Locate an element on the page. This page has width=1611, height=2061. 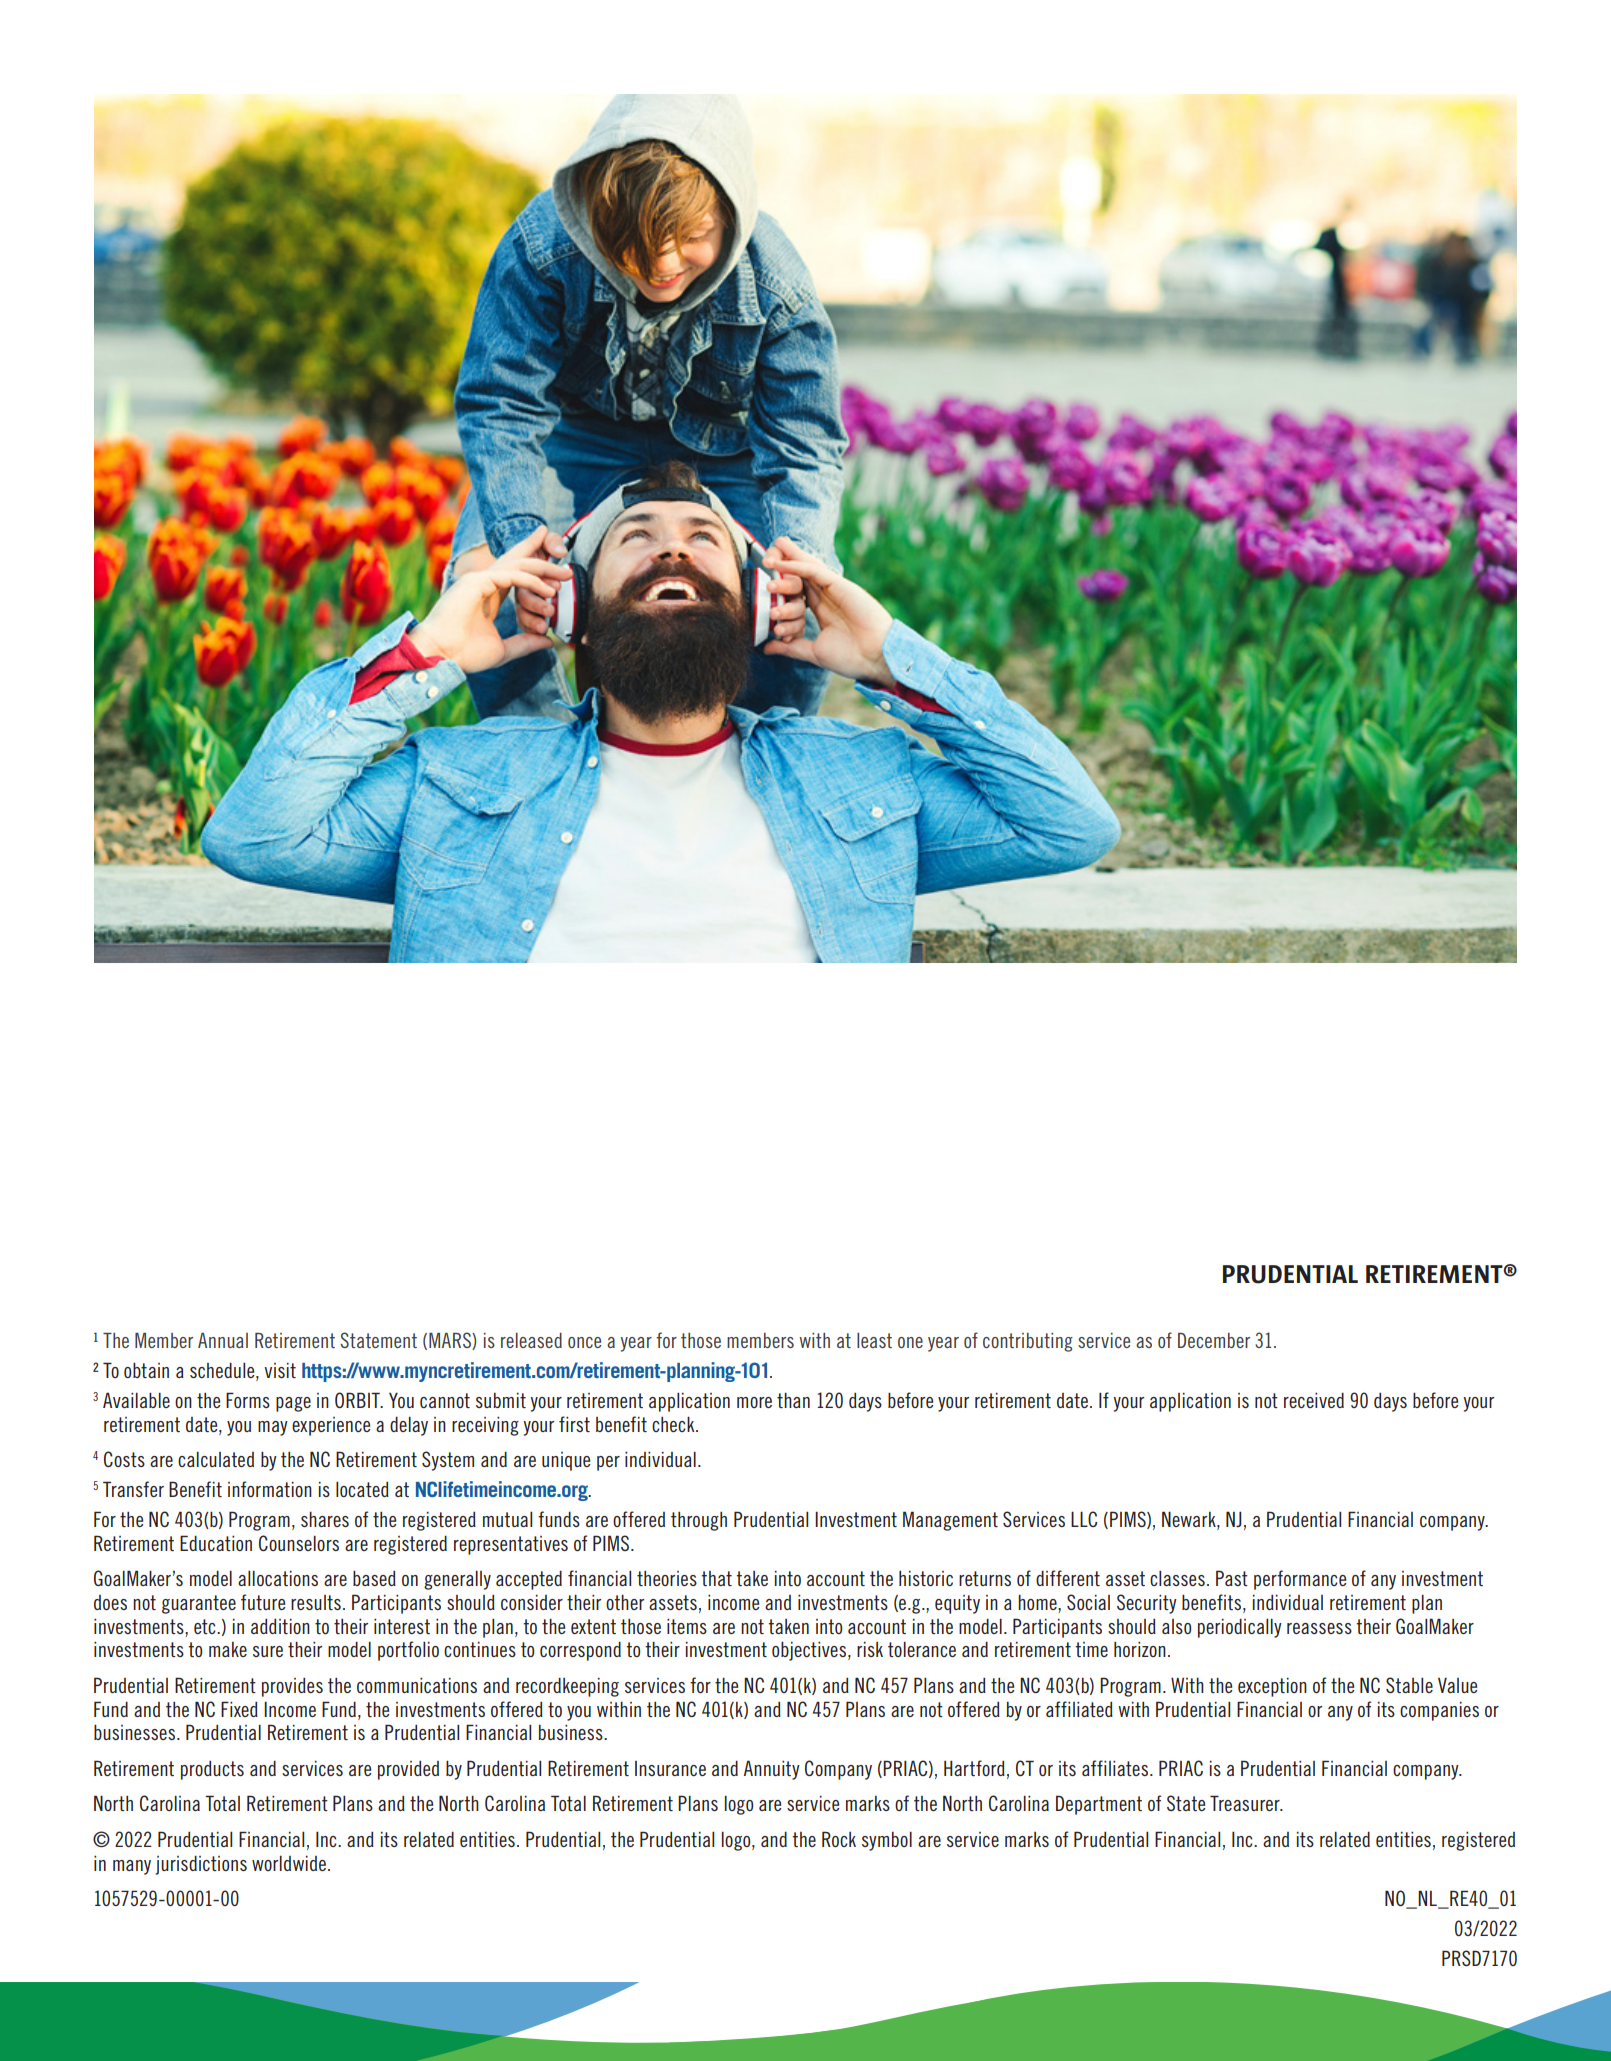
Rock is located at coordinates (839, 1839).
